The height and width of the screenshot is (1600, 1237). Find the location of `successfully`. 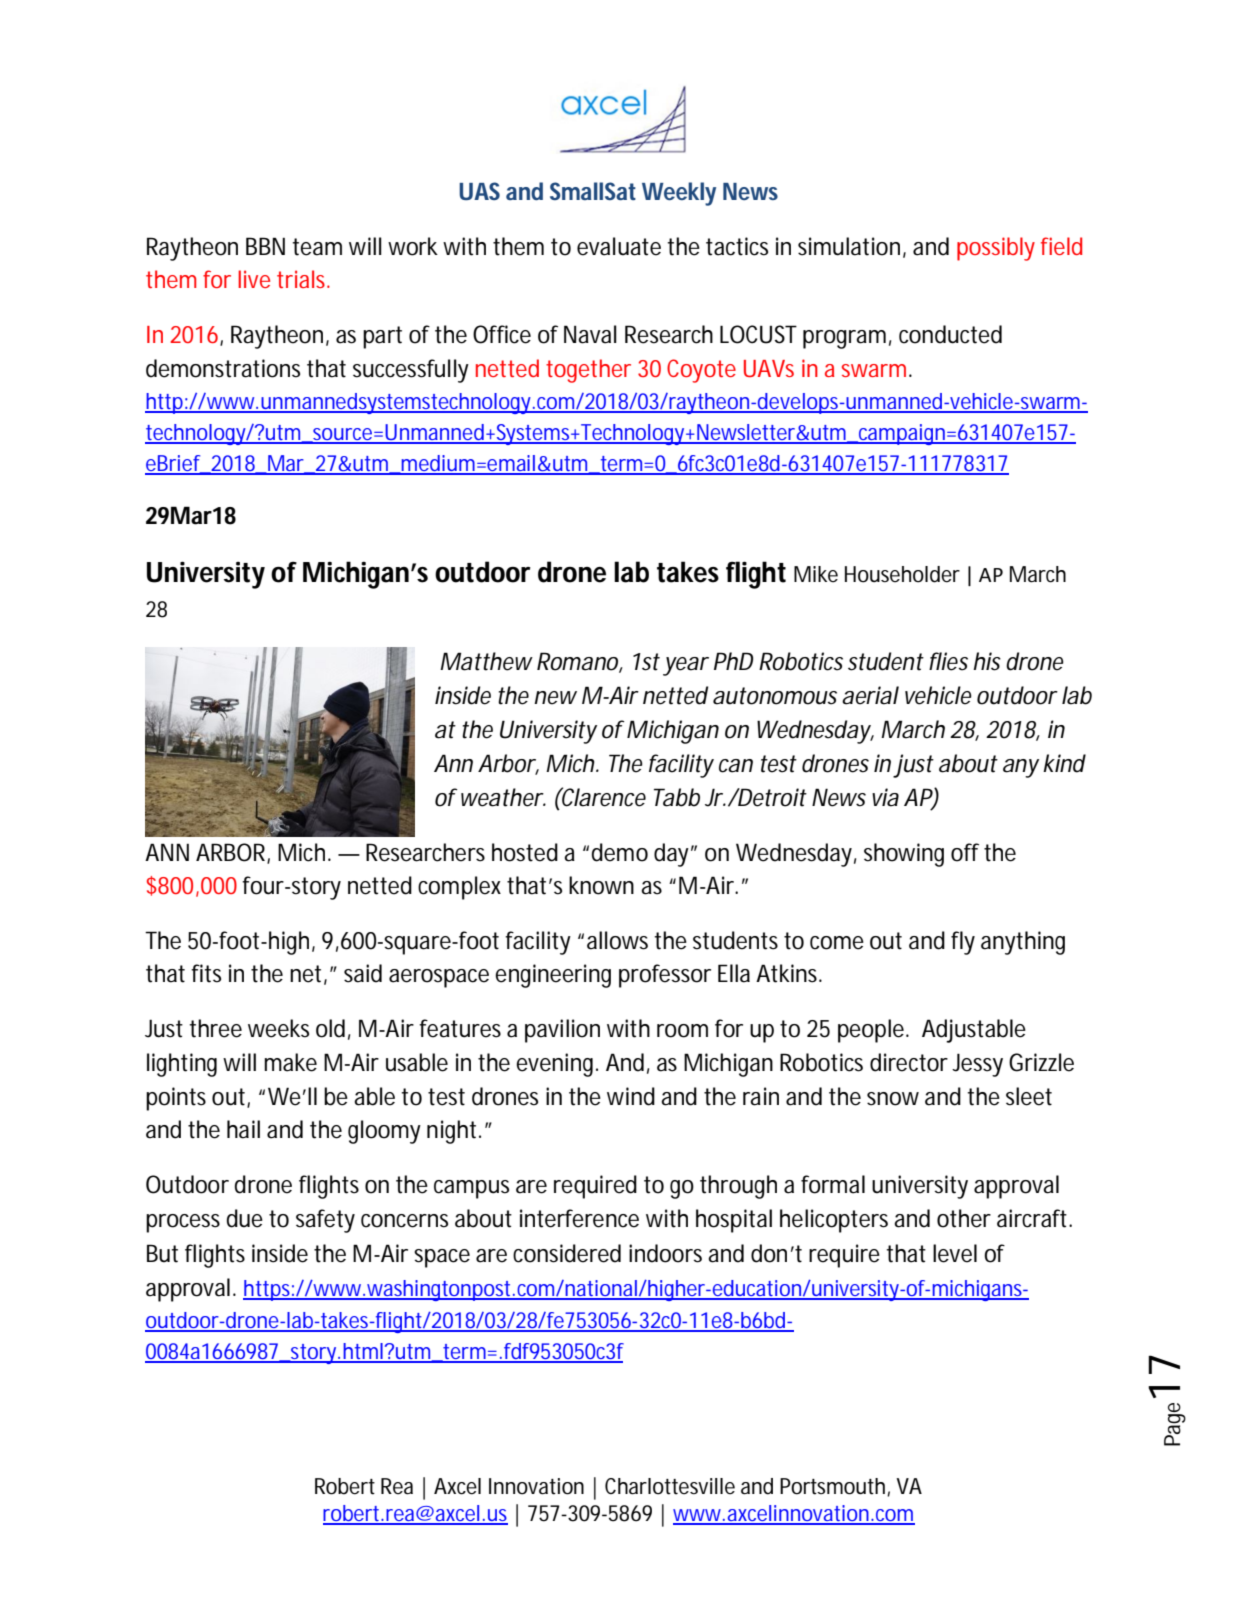

successfully is located at coordinates (411, 371).
